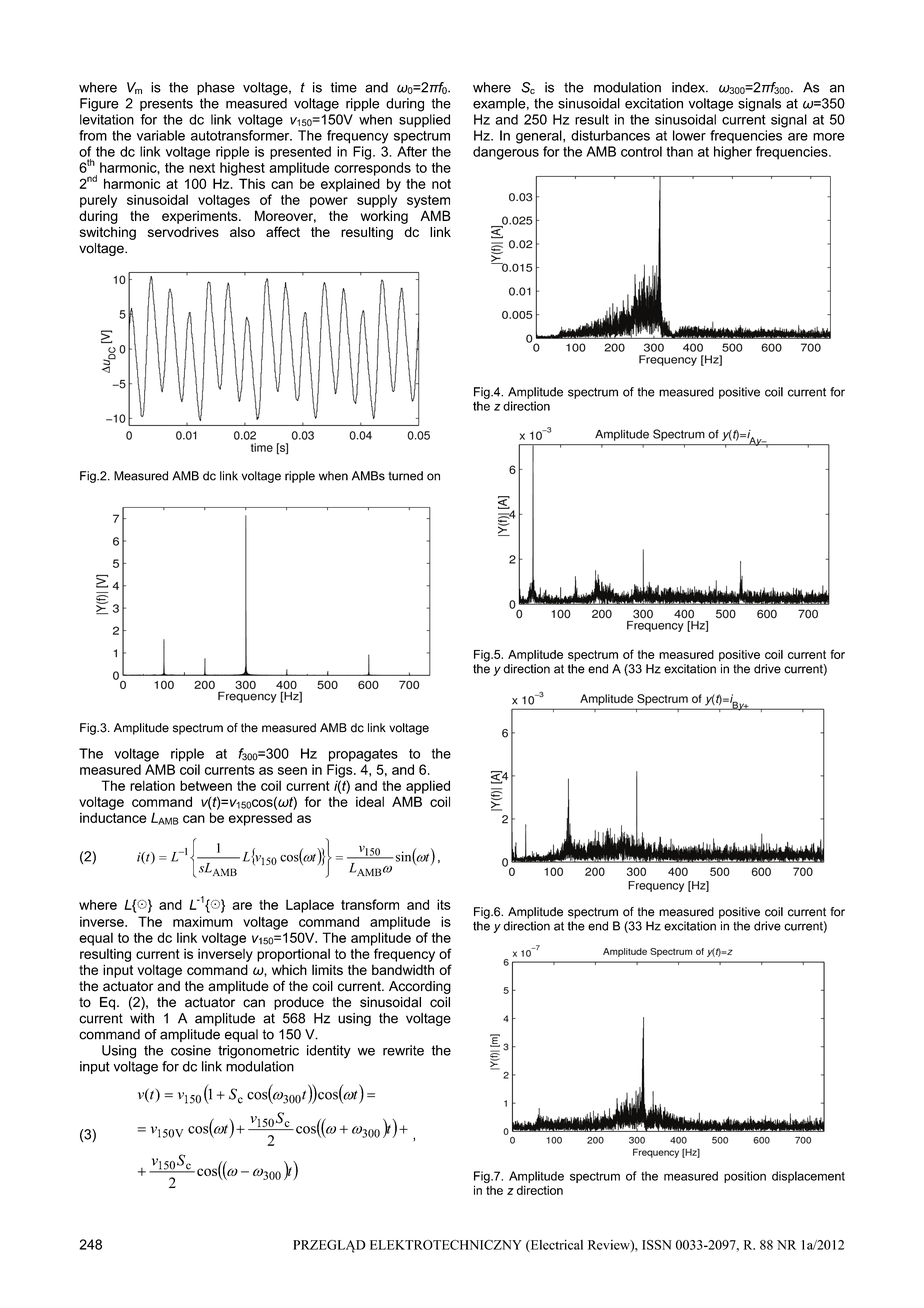  I want to click on applied, so click(428, 787).
